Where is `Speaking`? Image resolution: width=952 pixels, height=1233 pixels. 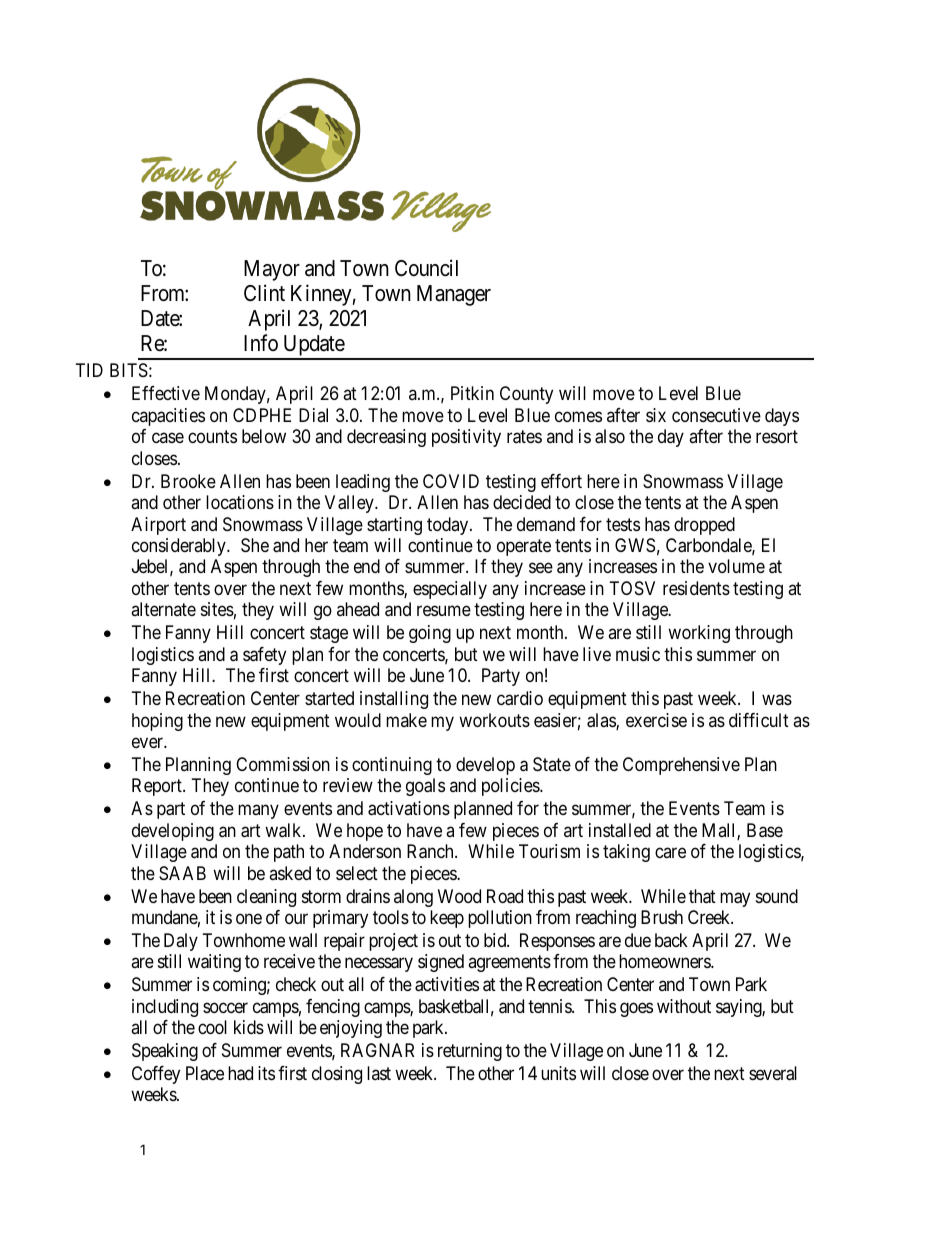
Speaking is located at coordinates (165, 1052).
